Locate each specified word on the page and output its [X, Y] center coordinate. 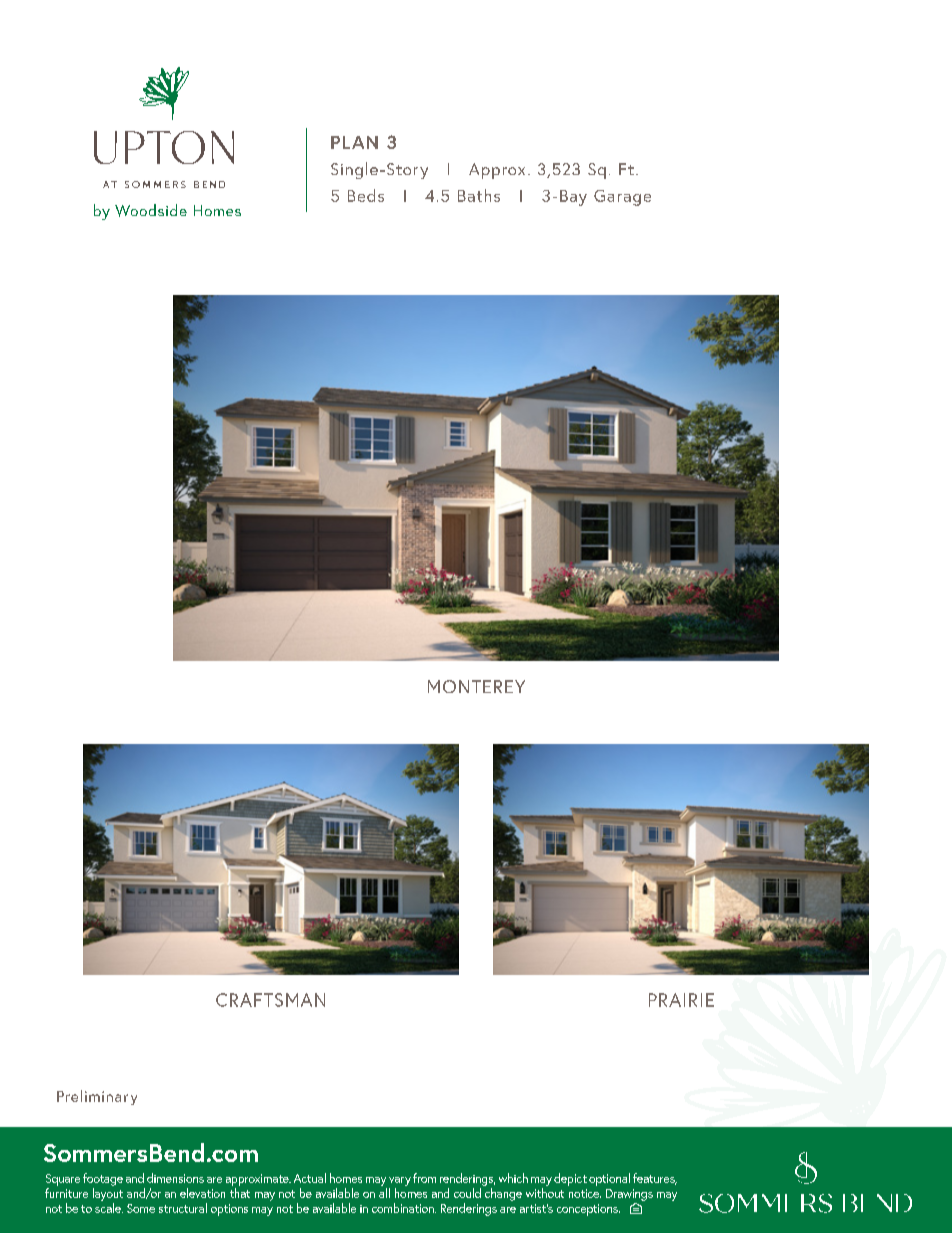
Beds [366, 195]
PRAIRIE [681, 1000]
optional [609, 1179]
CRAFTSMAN [270, 1000]
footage [103, 1179]
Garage [622, 198]
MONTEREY [476, 686]
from [424, 1178]
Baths [479, 195]
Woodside [151, 210]
